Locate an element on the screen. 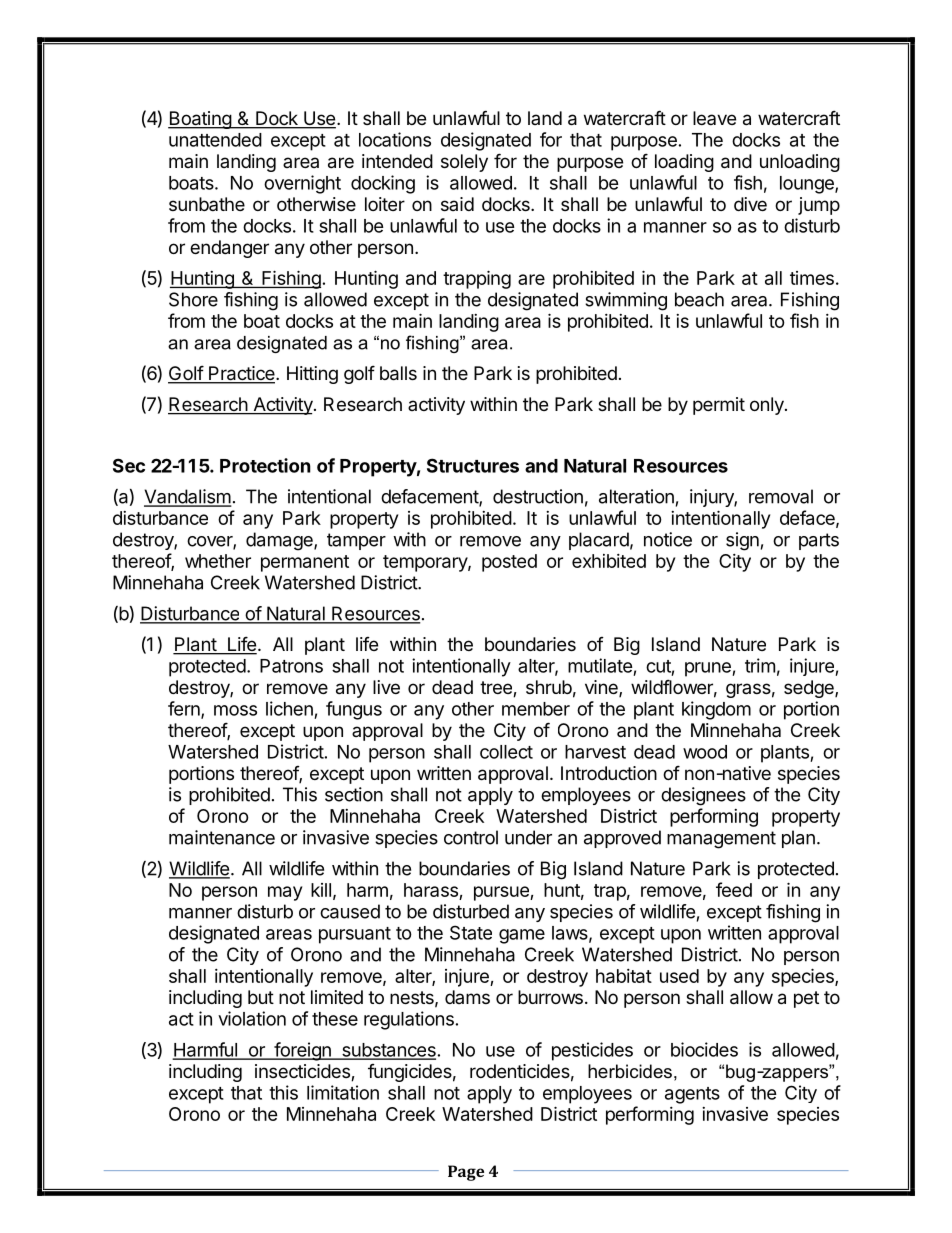 The width and height of the screenshot is (952, 1233). solely is located at coordinates (464, 163).
